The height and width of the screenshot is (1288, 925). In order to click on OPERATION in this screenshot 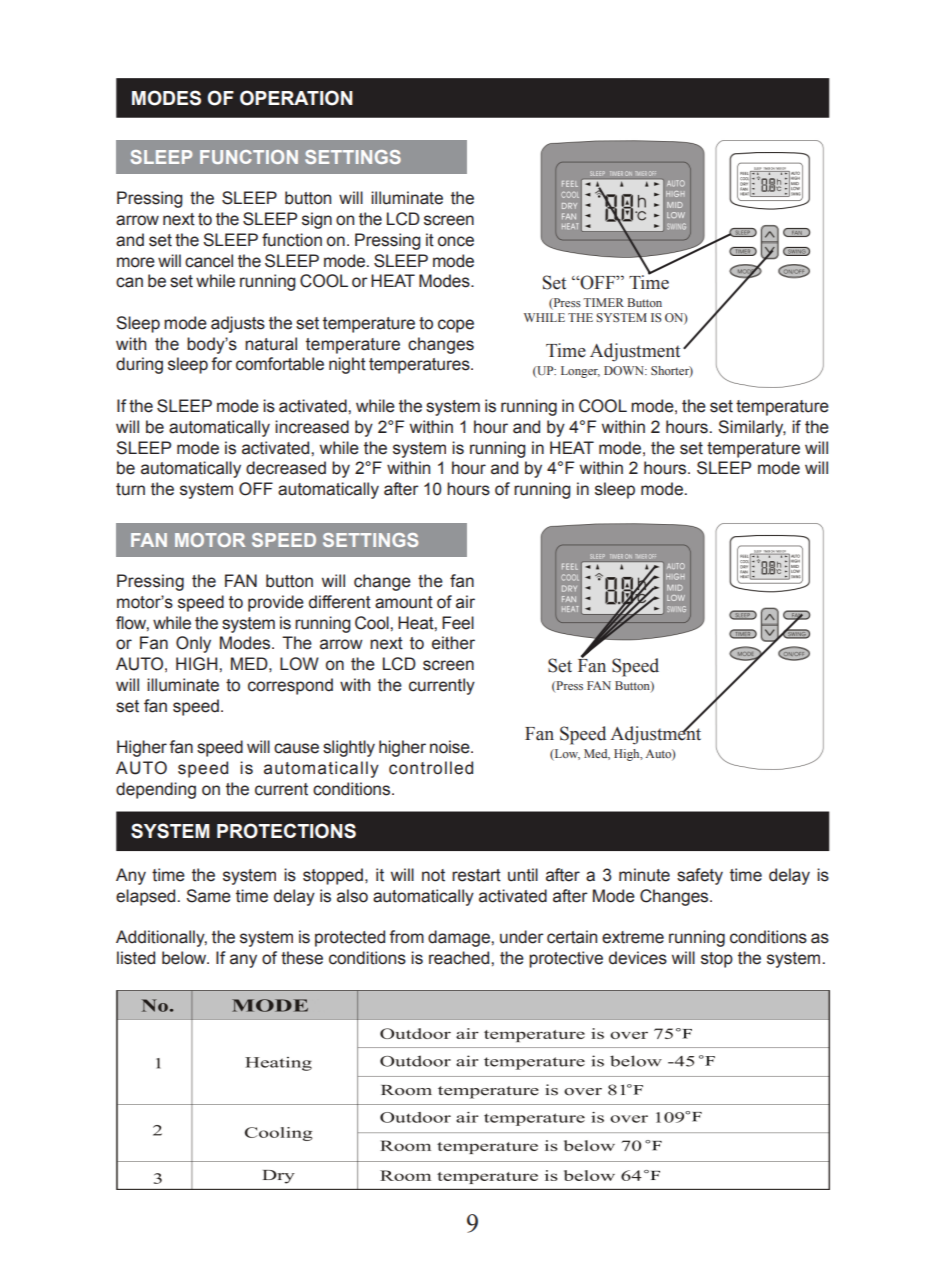, I will do `click(296, 98)`.
